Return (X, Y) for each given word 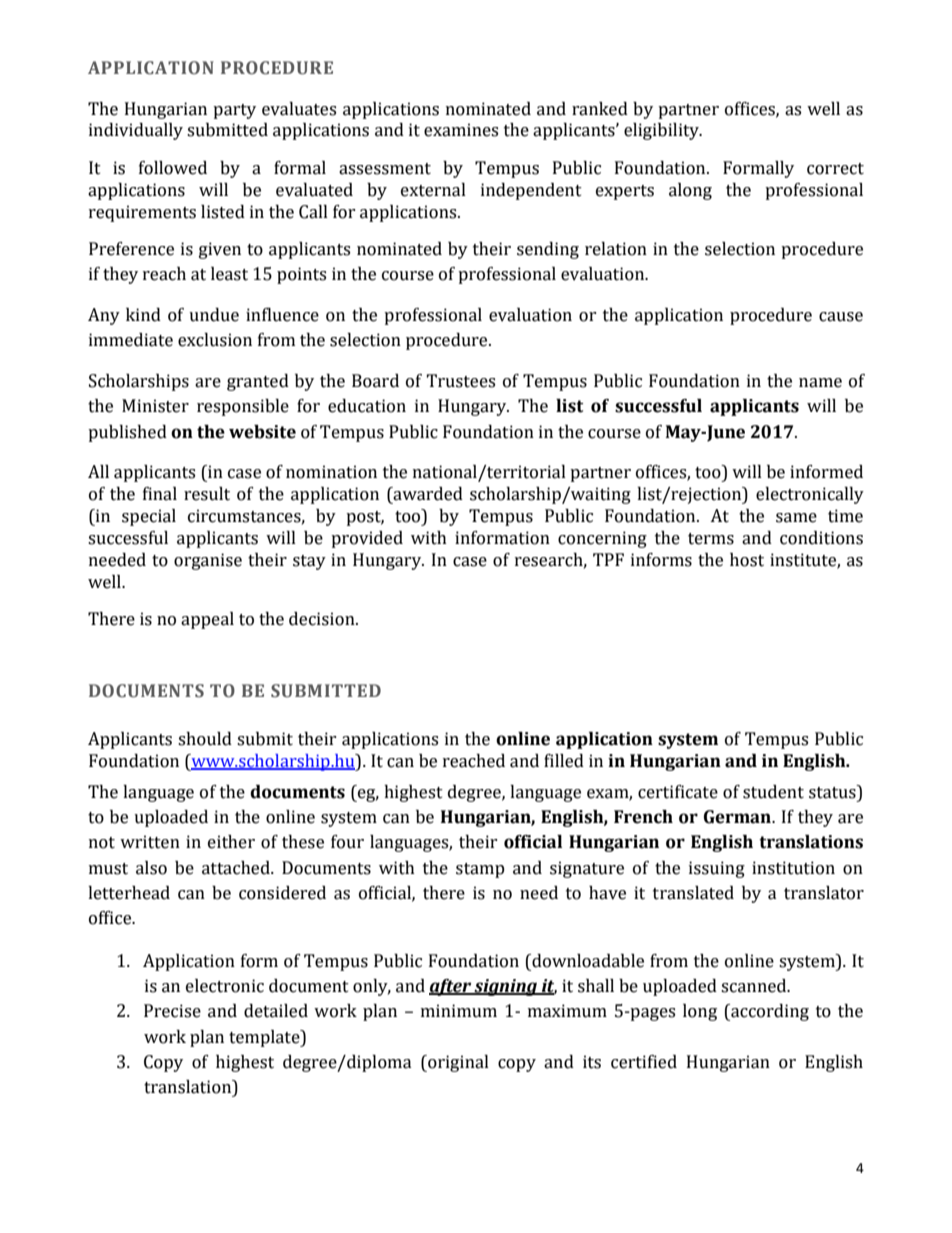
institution (793, 868)
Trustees (460, 381)
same (796, 518)
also (151, 868)
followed (173, 168)
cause (841, 317)
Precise (172, 1011)
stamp (480, 870)
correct (835, 169)
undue (214, 315)
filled (564, 761)
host (747, 560)
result (207, 494)
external (433, 190)
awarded (427, 494)
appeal (207, 620)
